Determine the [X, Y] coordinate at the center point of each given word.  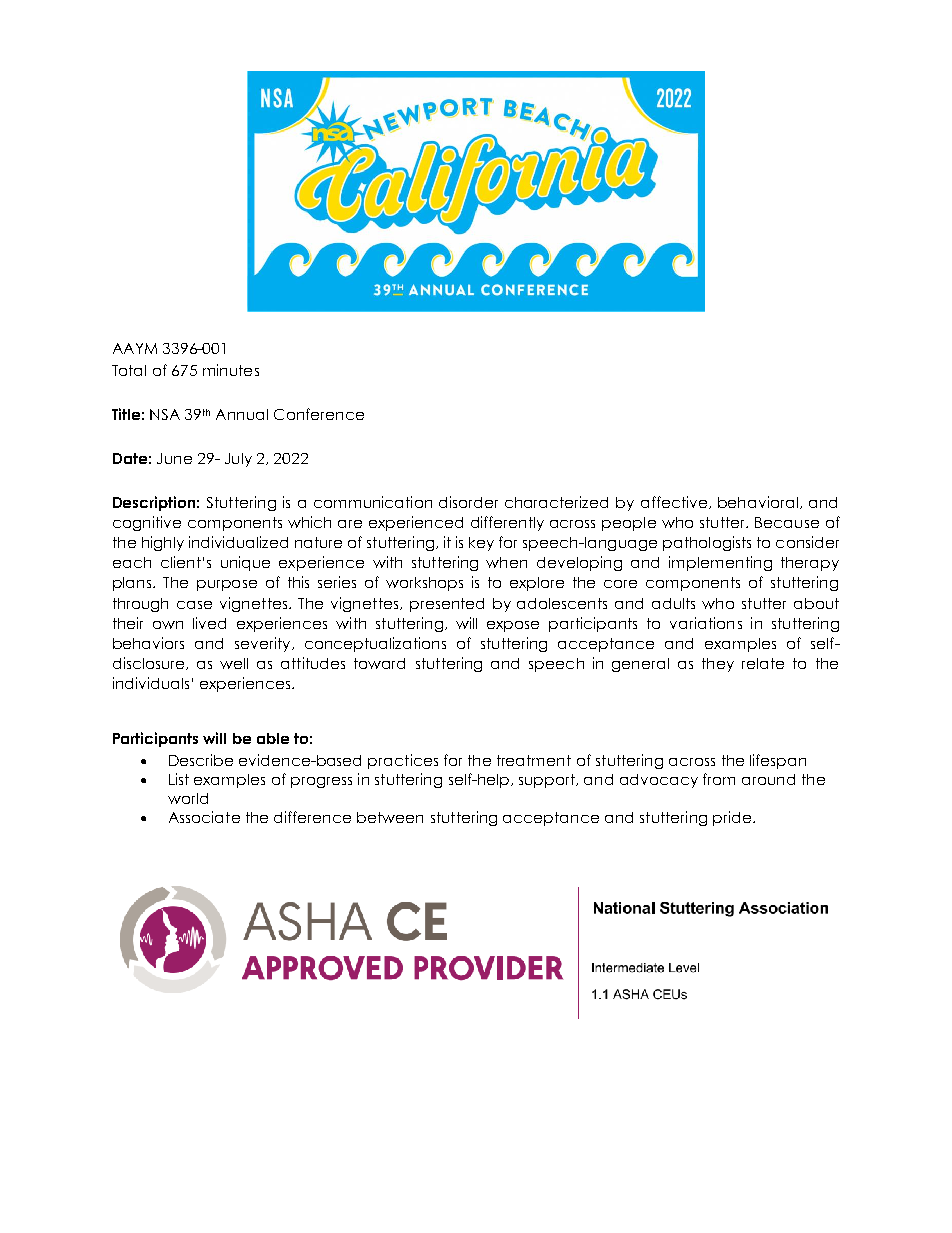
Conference [319, 414]
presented [447, 605]
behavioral [758, 502]
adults [673, 603]
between [390, 817]
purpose [227, 585]
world [188, 798]
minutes [231, 370]
